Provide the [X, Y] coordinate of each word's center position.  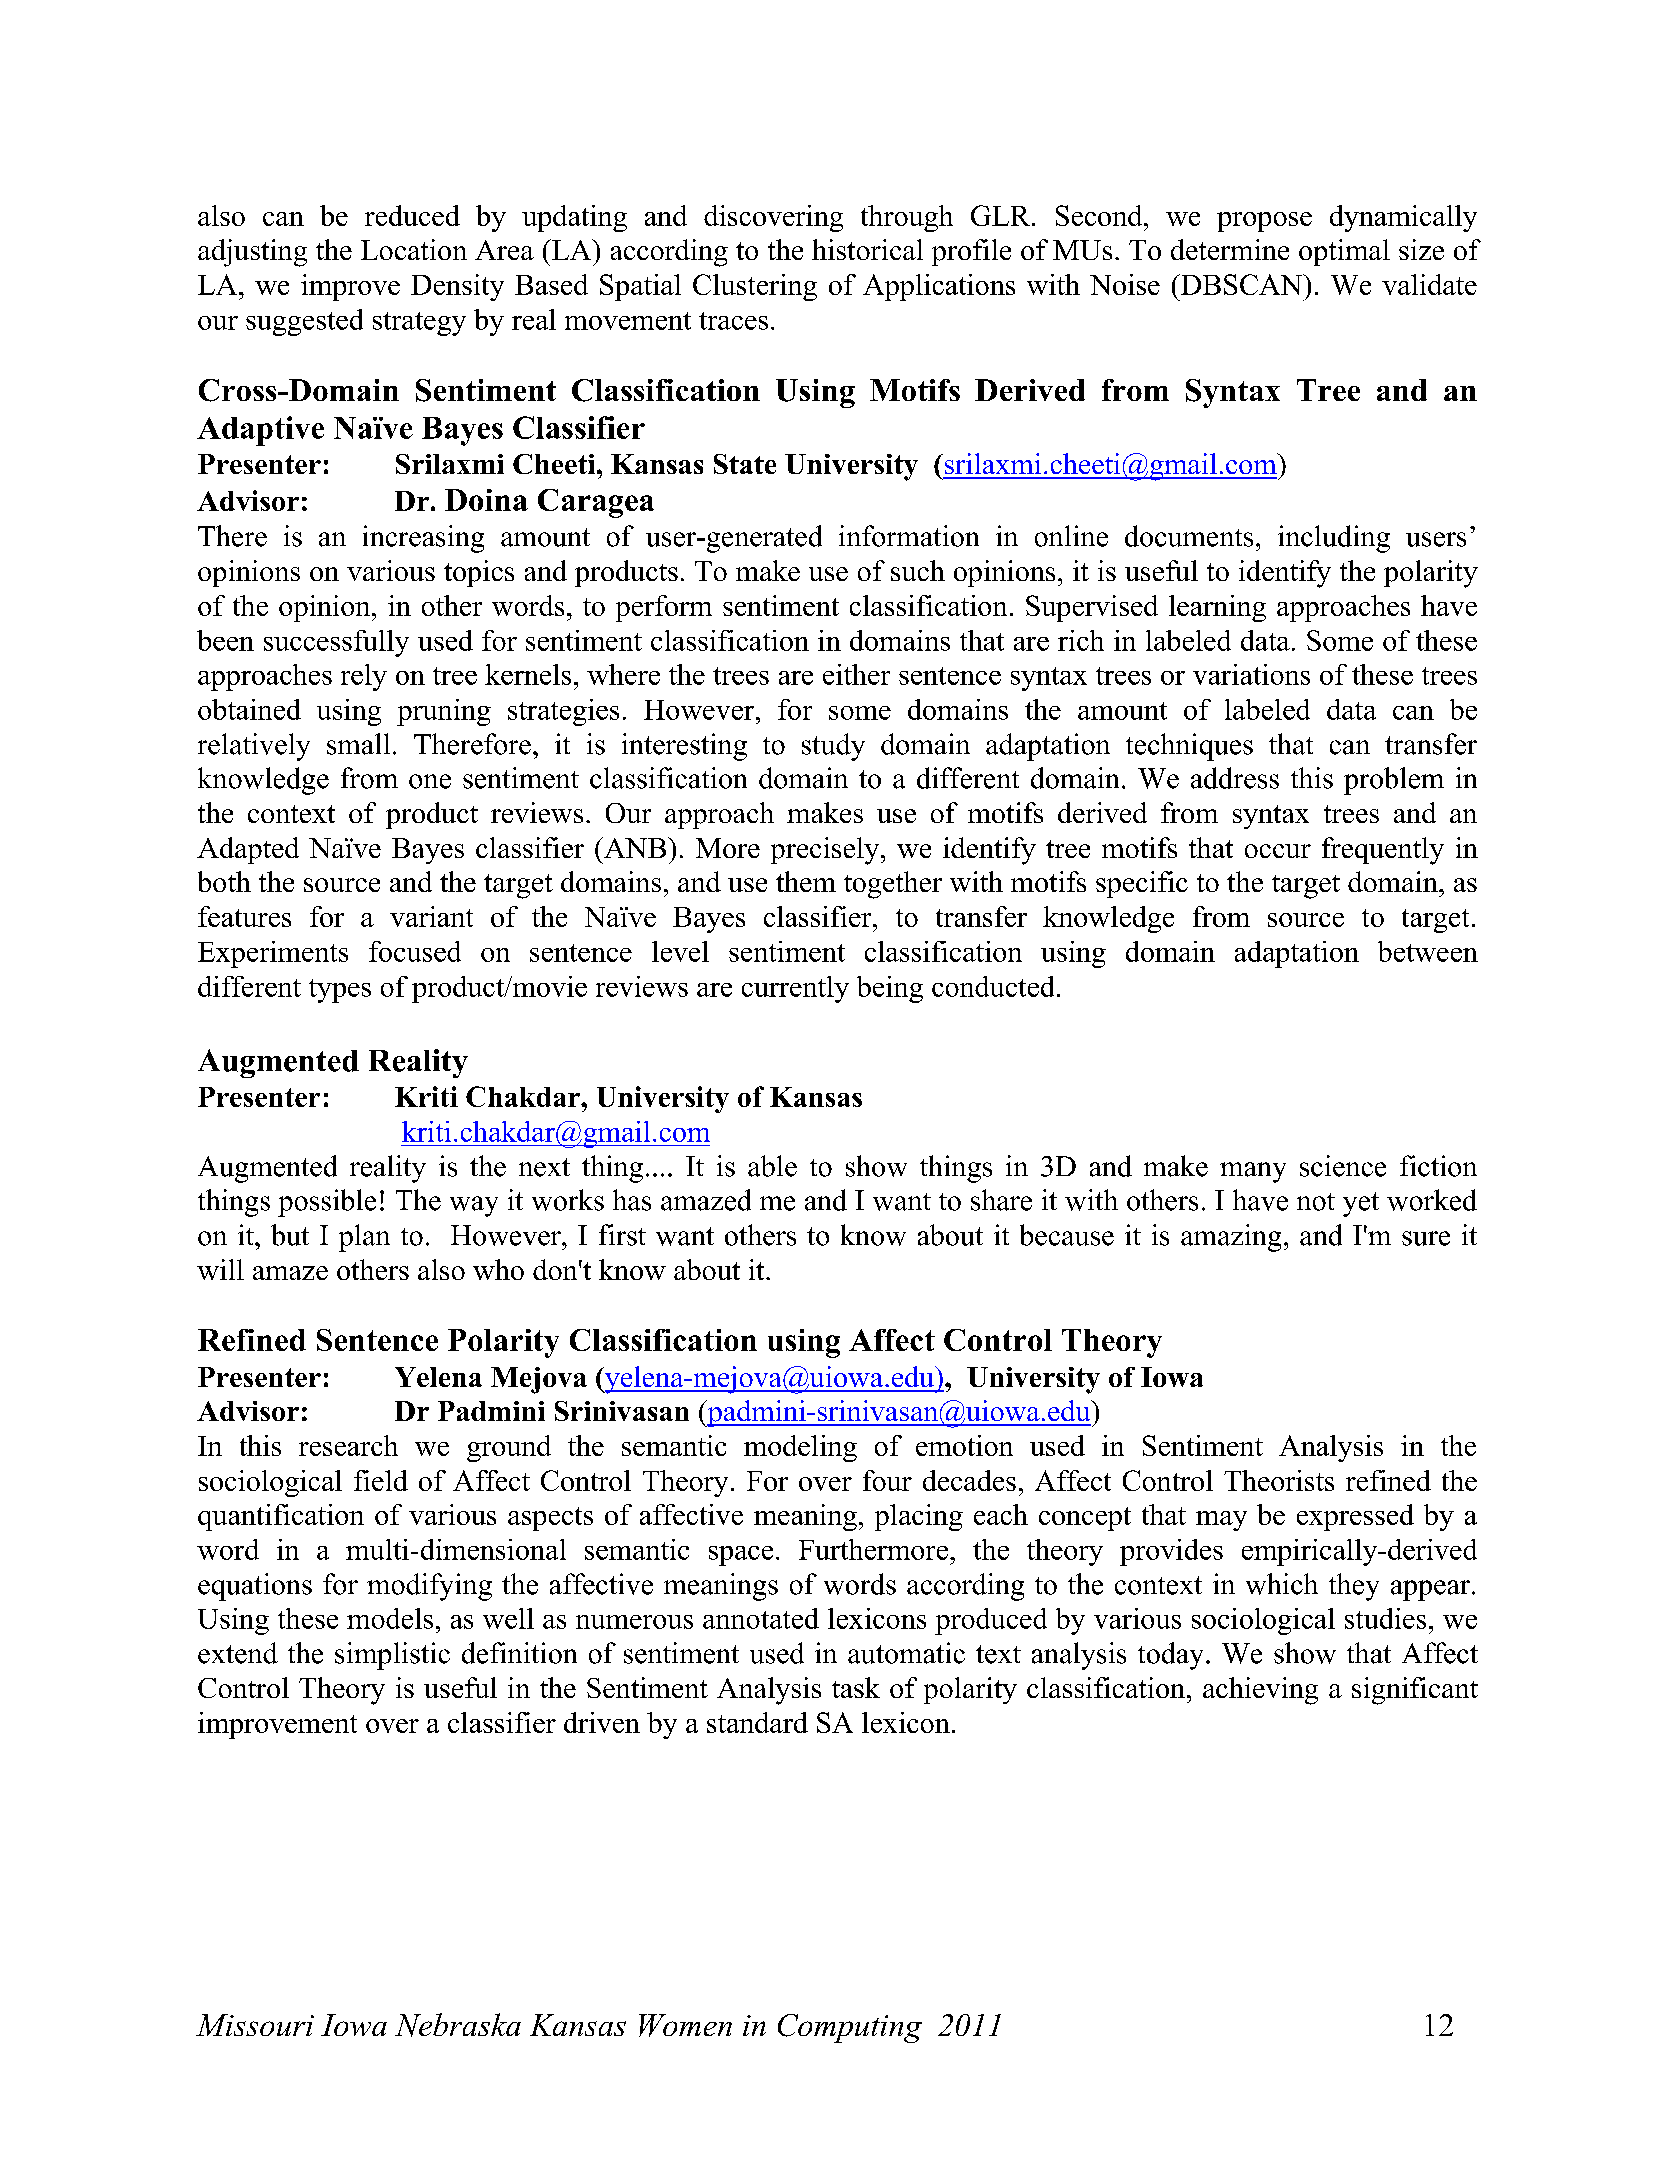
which [1282, 1584]
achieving [1260, 1691]
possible [327, 1203]
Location [414, 249]
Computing [850, 2028]
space [741, 1556]
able [772, 1166]
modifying [429, 1587]
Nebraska [458, 2025]
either [856, 674]
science [1343, 1166]
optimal [1344, 252]
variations [1251, 674]
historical [867, 249]
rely [364, 677]
